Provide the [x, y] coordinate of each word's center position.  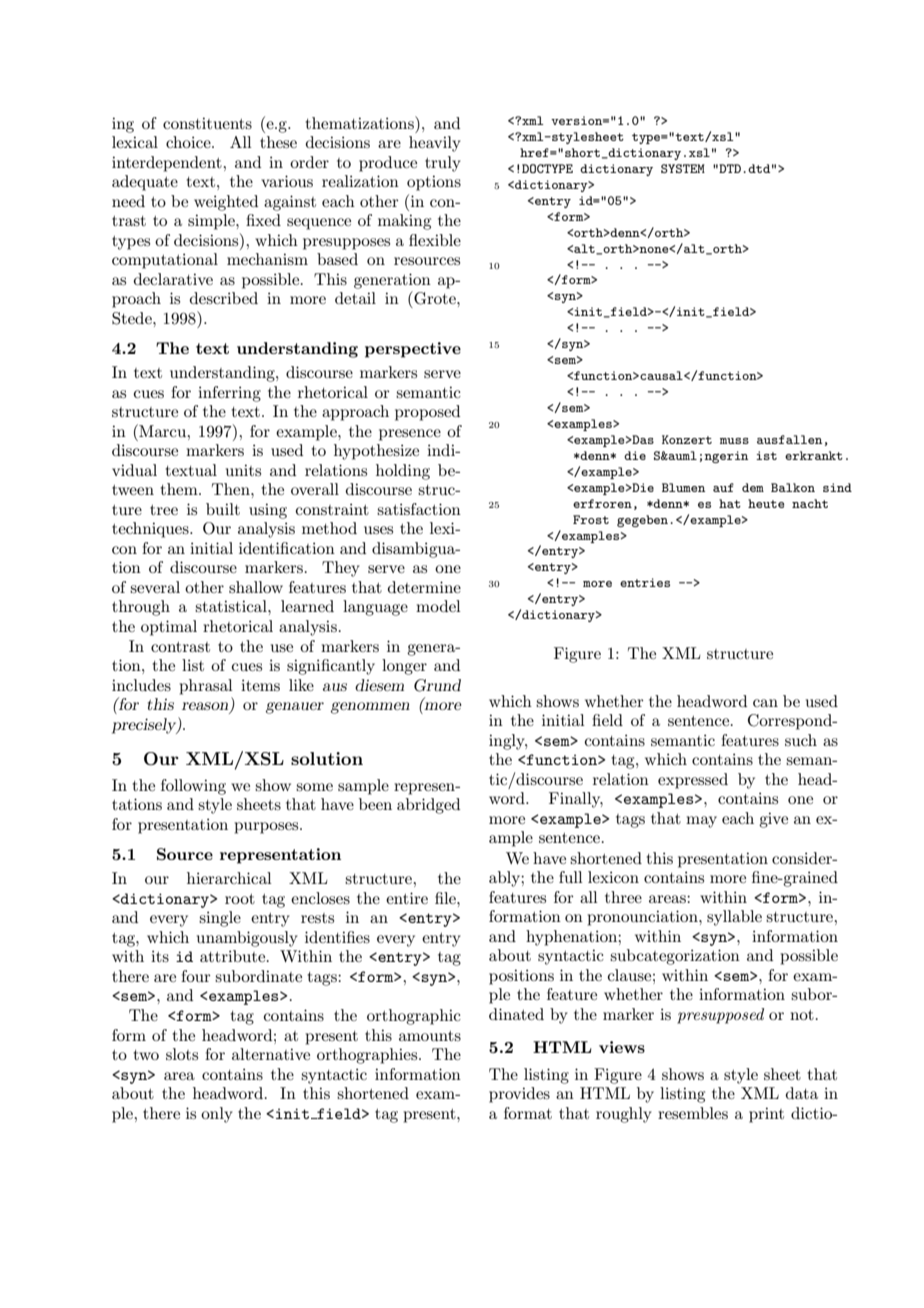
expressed [693, 781]
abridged [428, 806]
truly [443, 164]
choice [189, 142]
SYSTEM [683, 168]
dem [753, 487]
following [193, 787]
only [217, 1115]
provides [519, 1095]
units [243, 470]
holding [403, 472]
